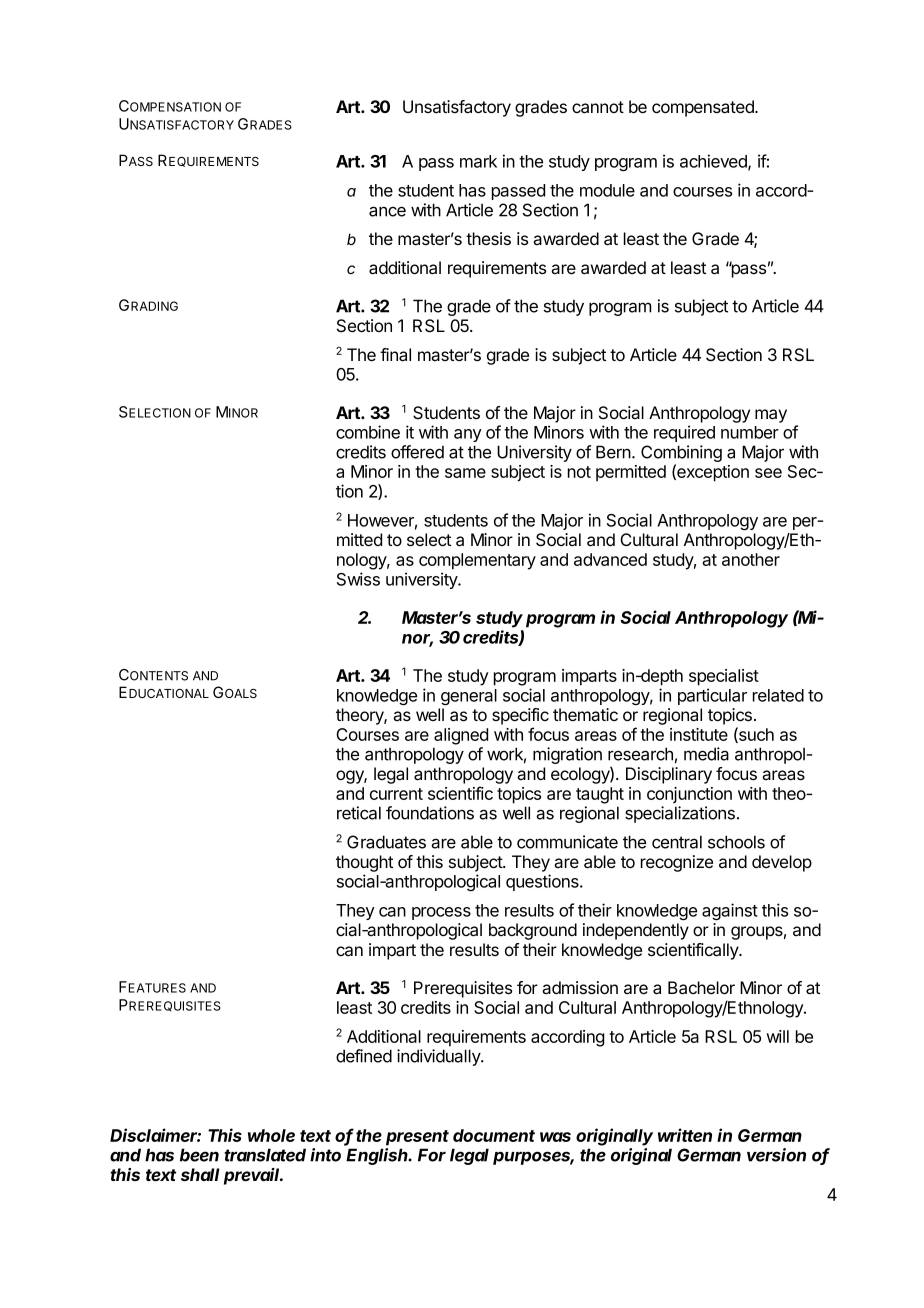 The height and width of the screenshot is (1308, 924). I want to click on Combining, so click(681, 455).
